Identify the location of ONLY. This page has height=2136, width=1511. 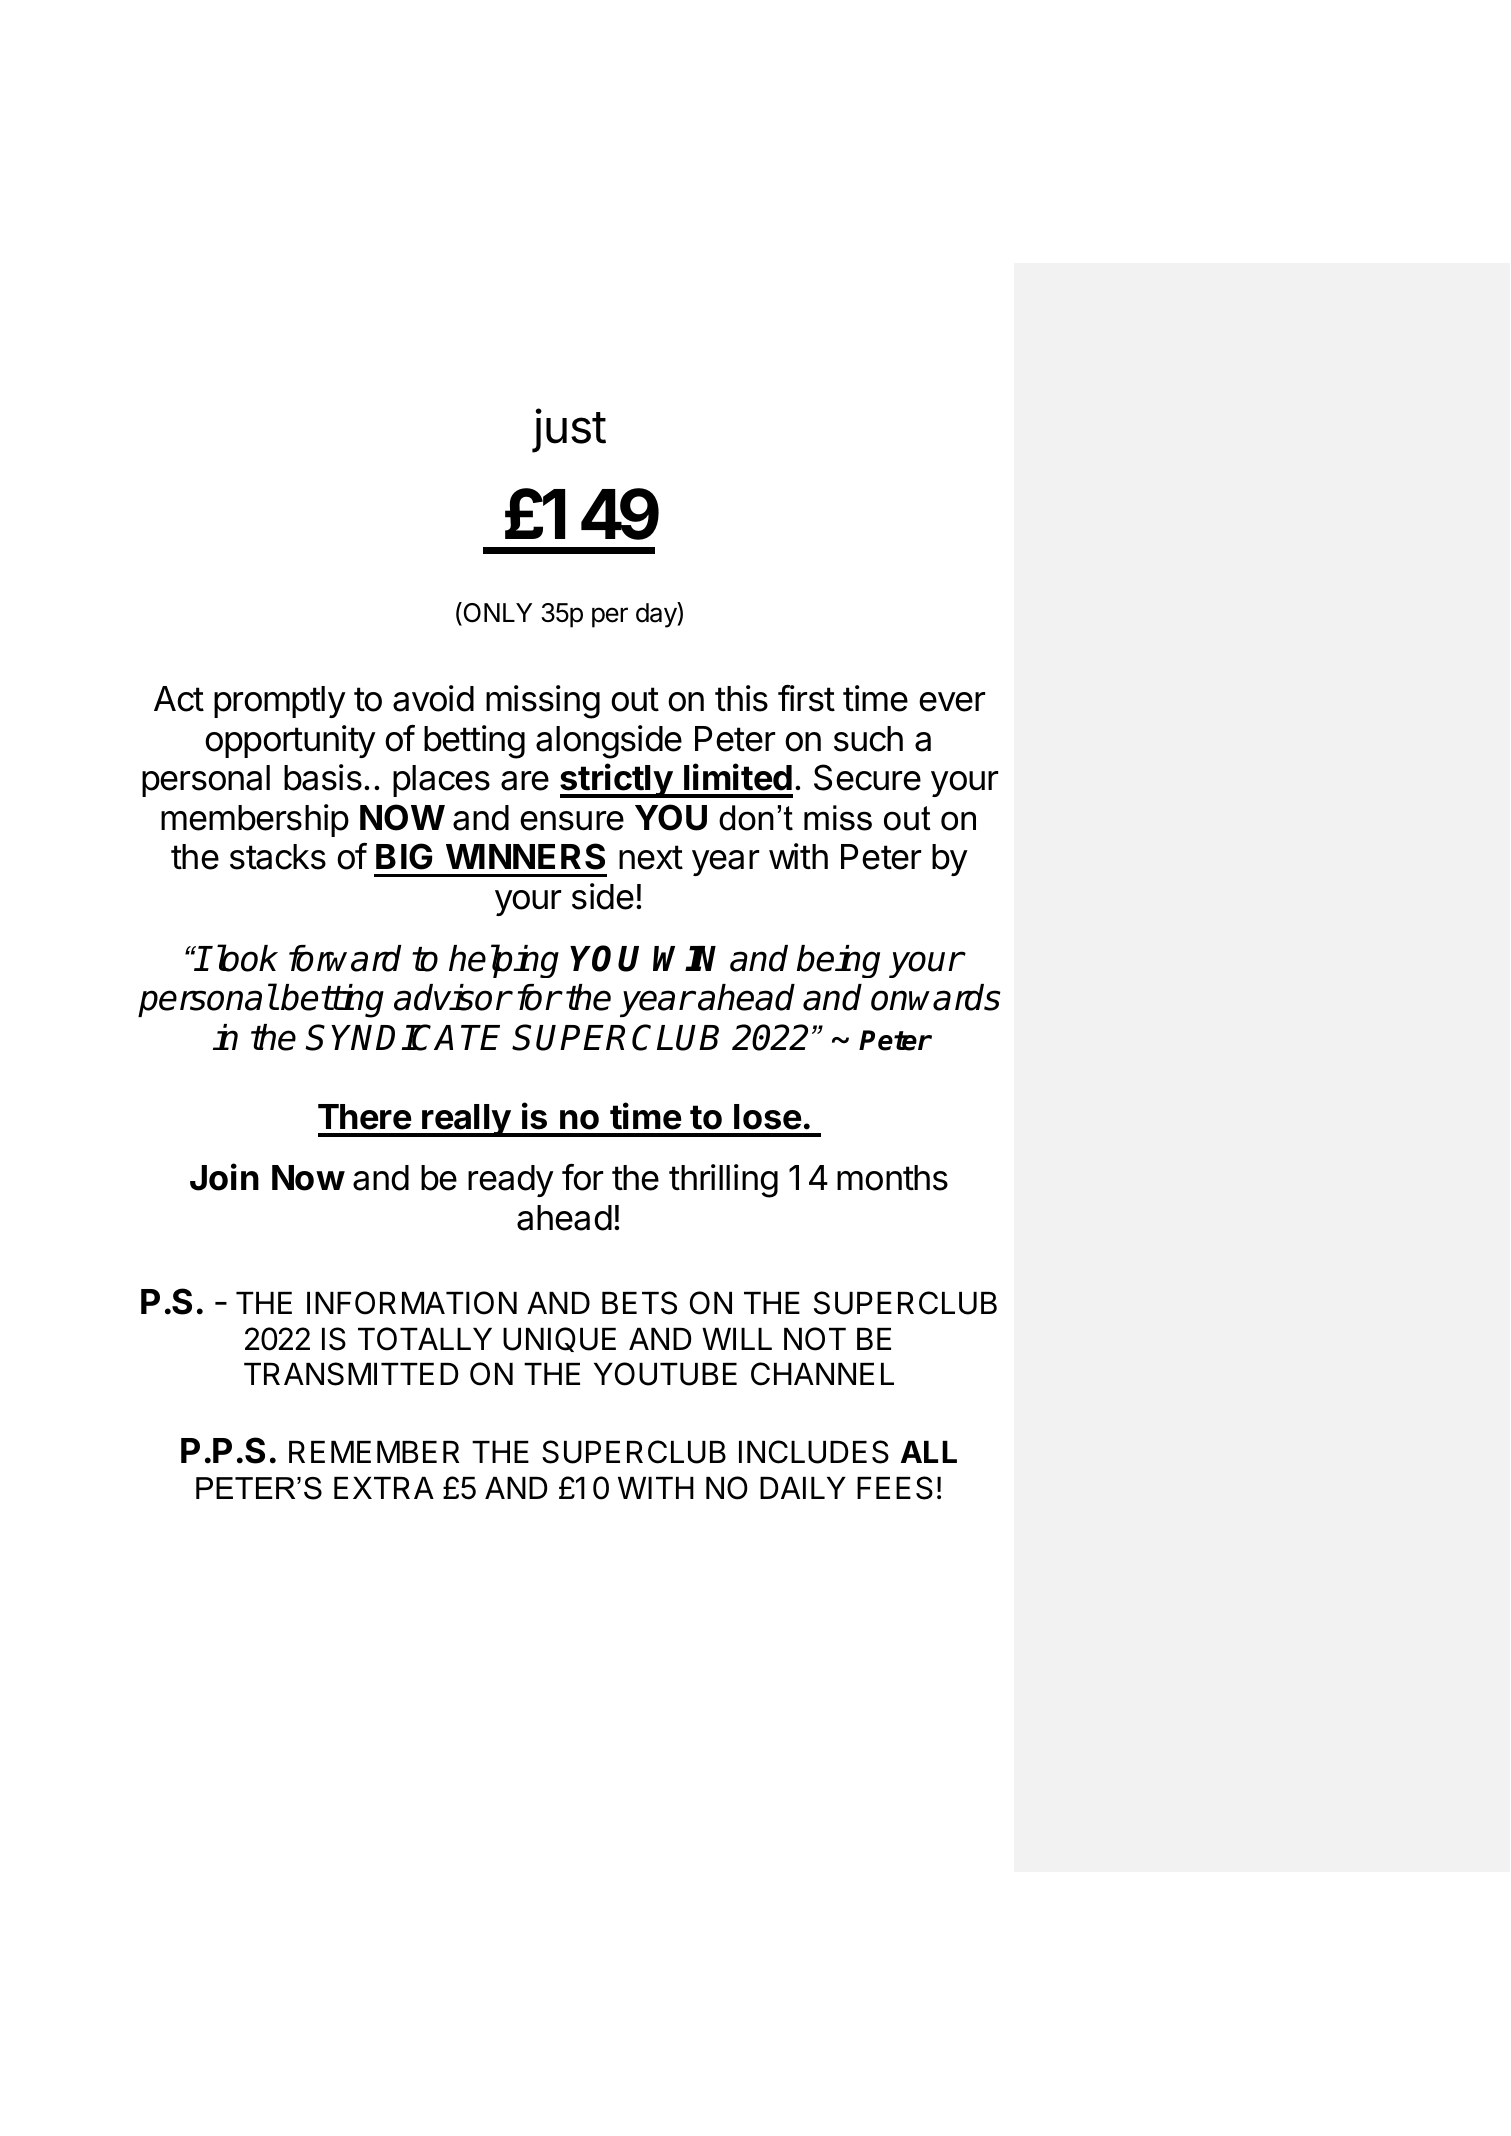
(496, 613).
